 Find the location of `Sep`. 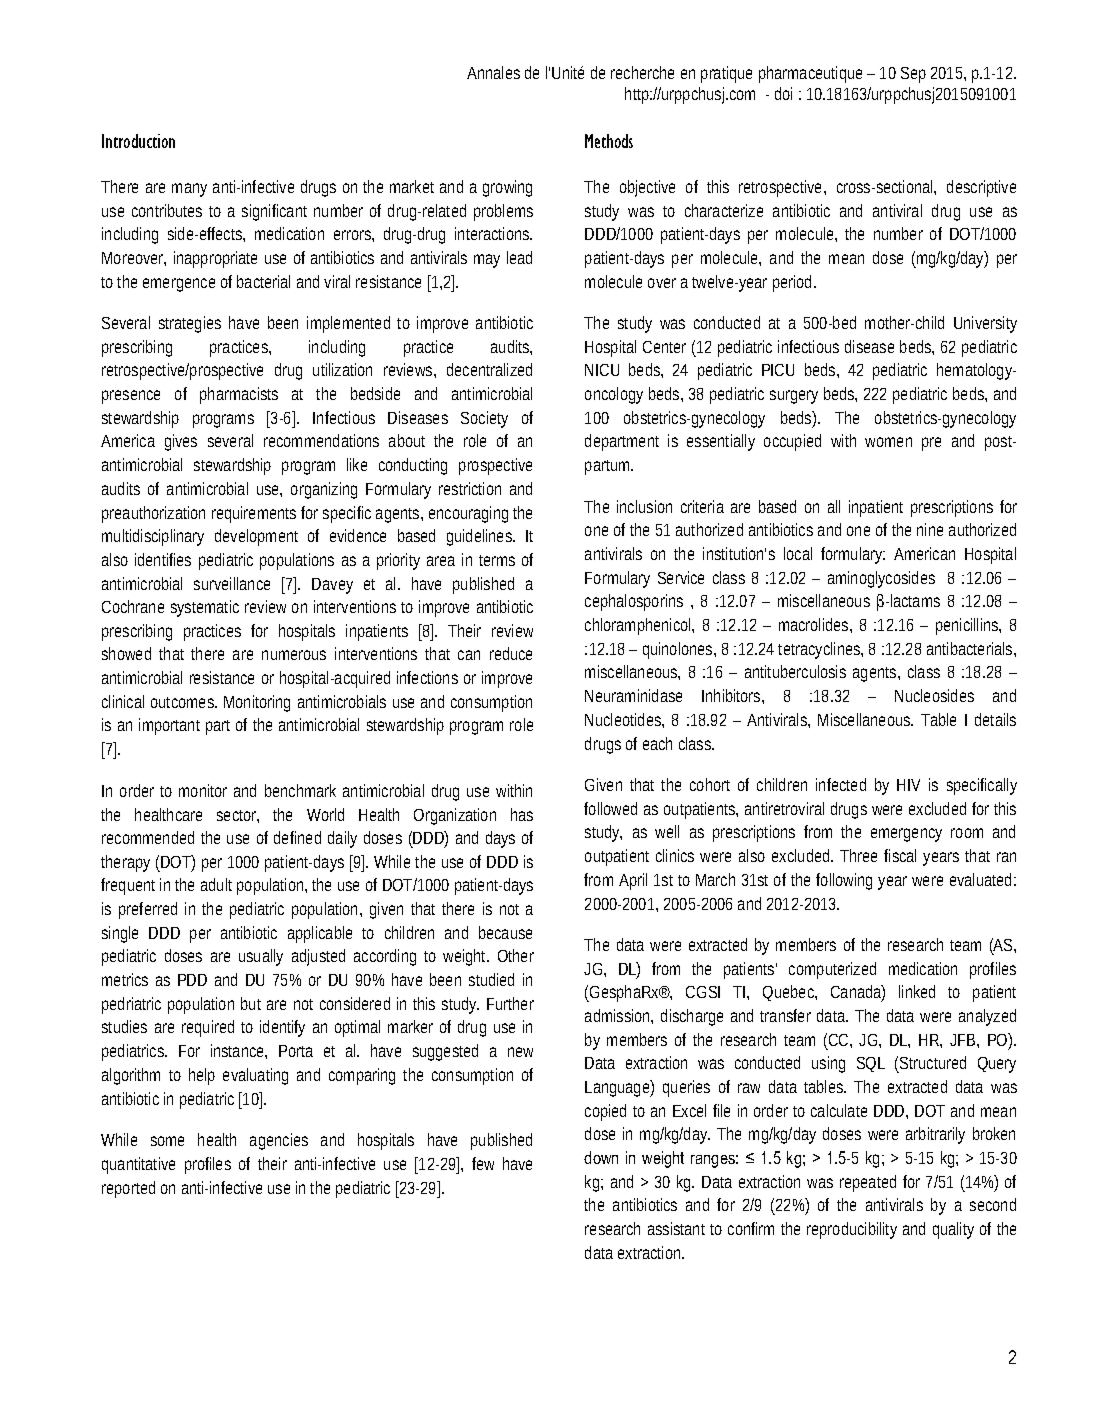

Sep is located at coordinates (913, 75).
